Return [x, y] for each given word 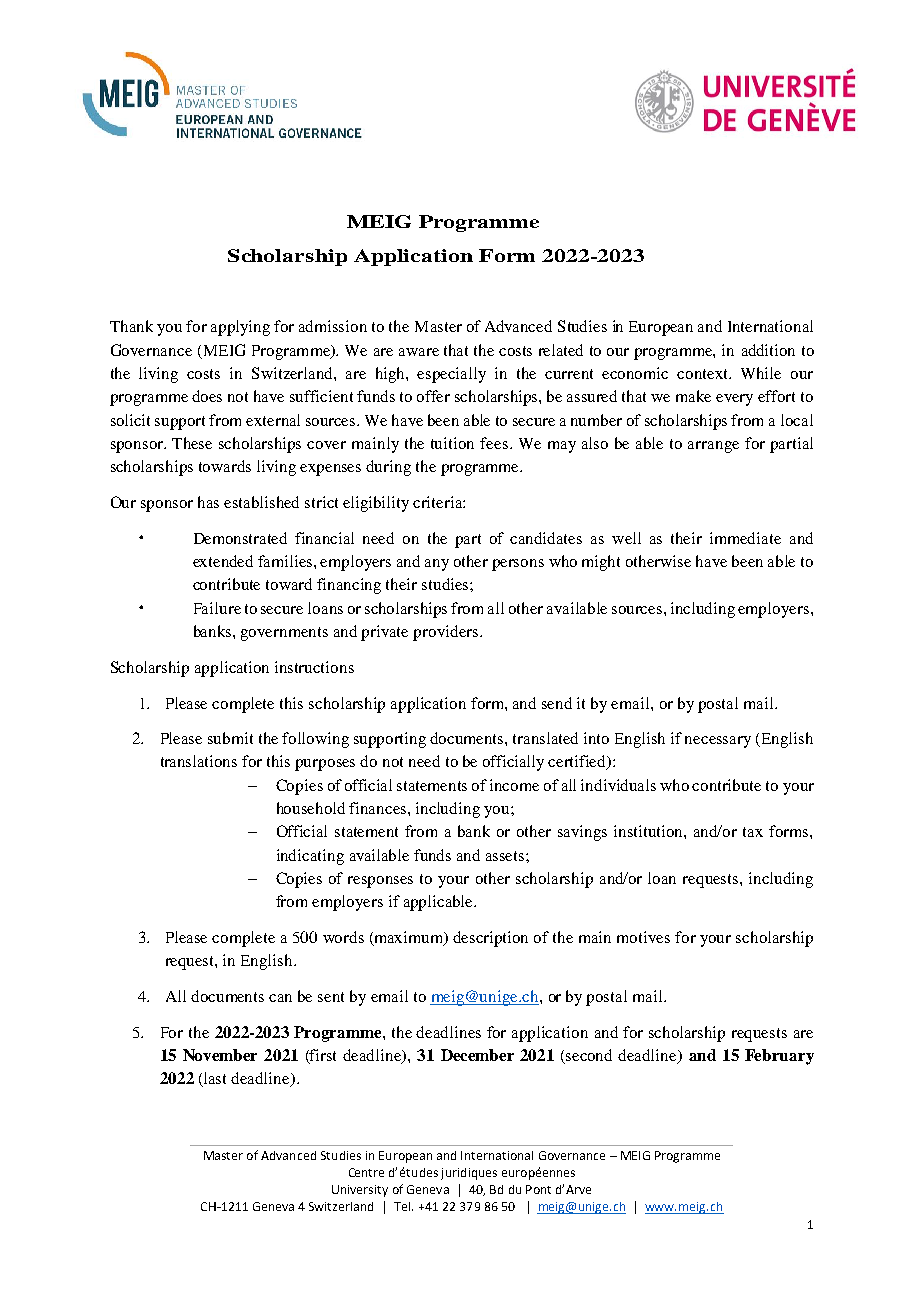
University [360, 1191]
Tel [403, 1206]
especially [451, 375]
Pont [538, 1189]
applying [240, 328]
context [703, 374]
